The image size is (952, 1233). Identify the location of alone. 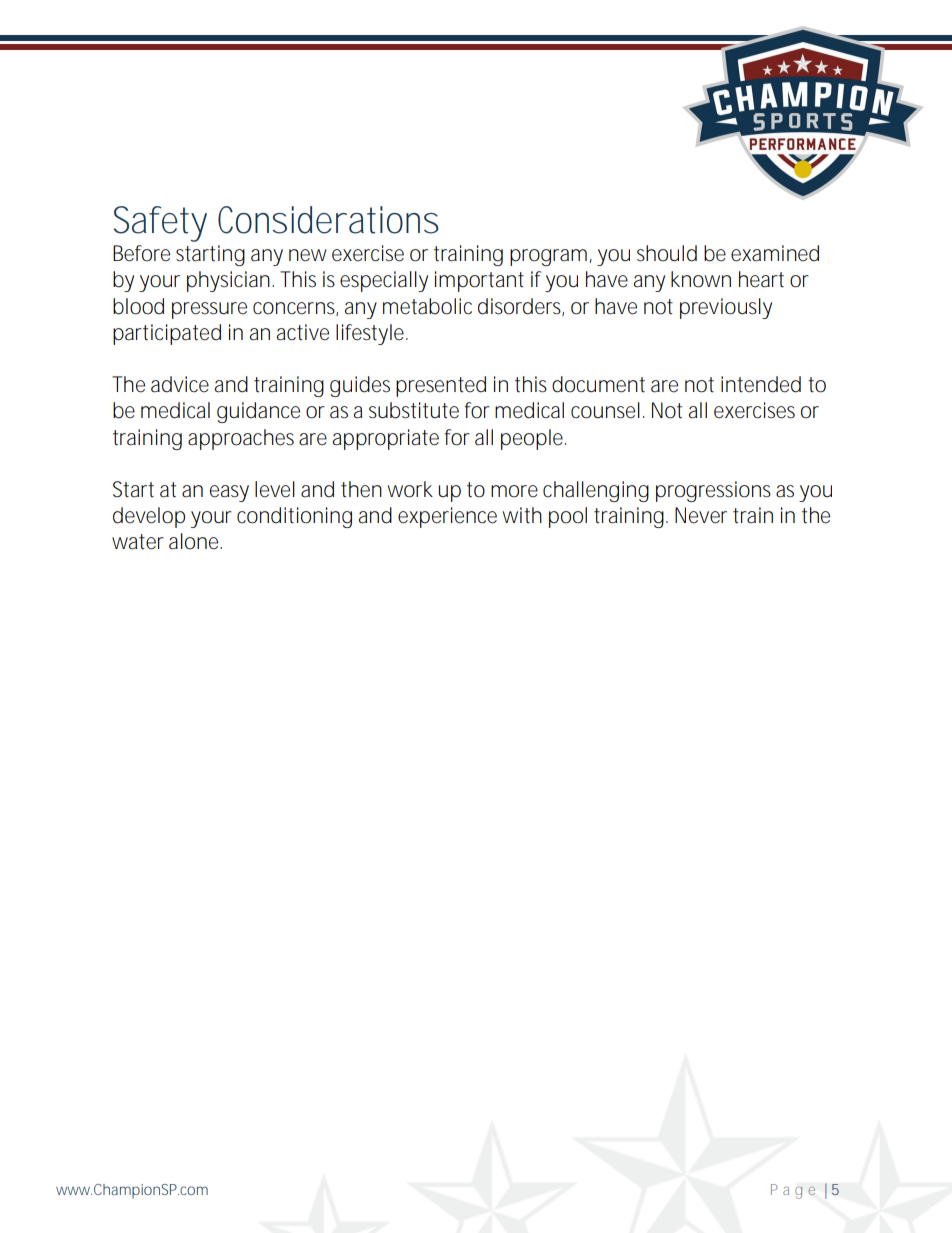
(195, 541).
